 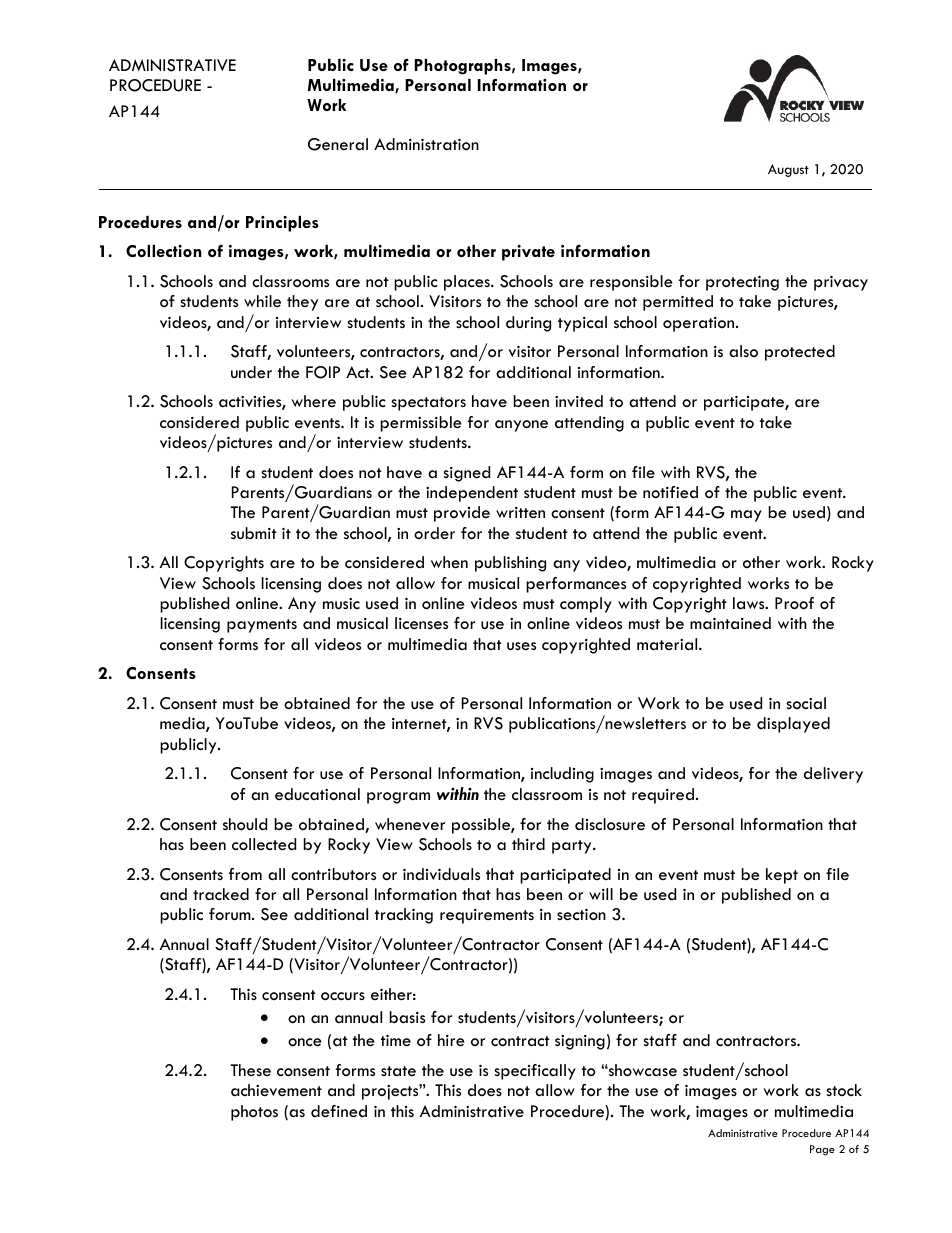 What do you see at coordinates (282, 224) in the screenshot?
I see `Principles` at bounding box center [282, 224].
